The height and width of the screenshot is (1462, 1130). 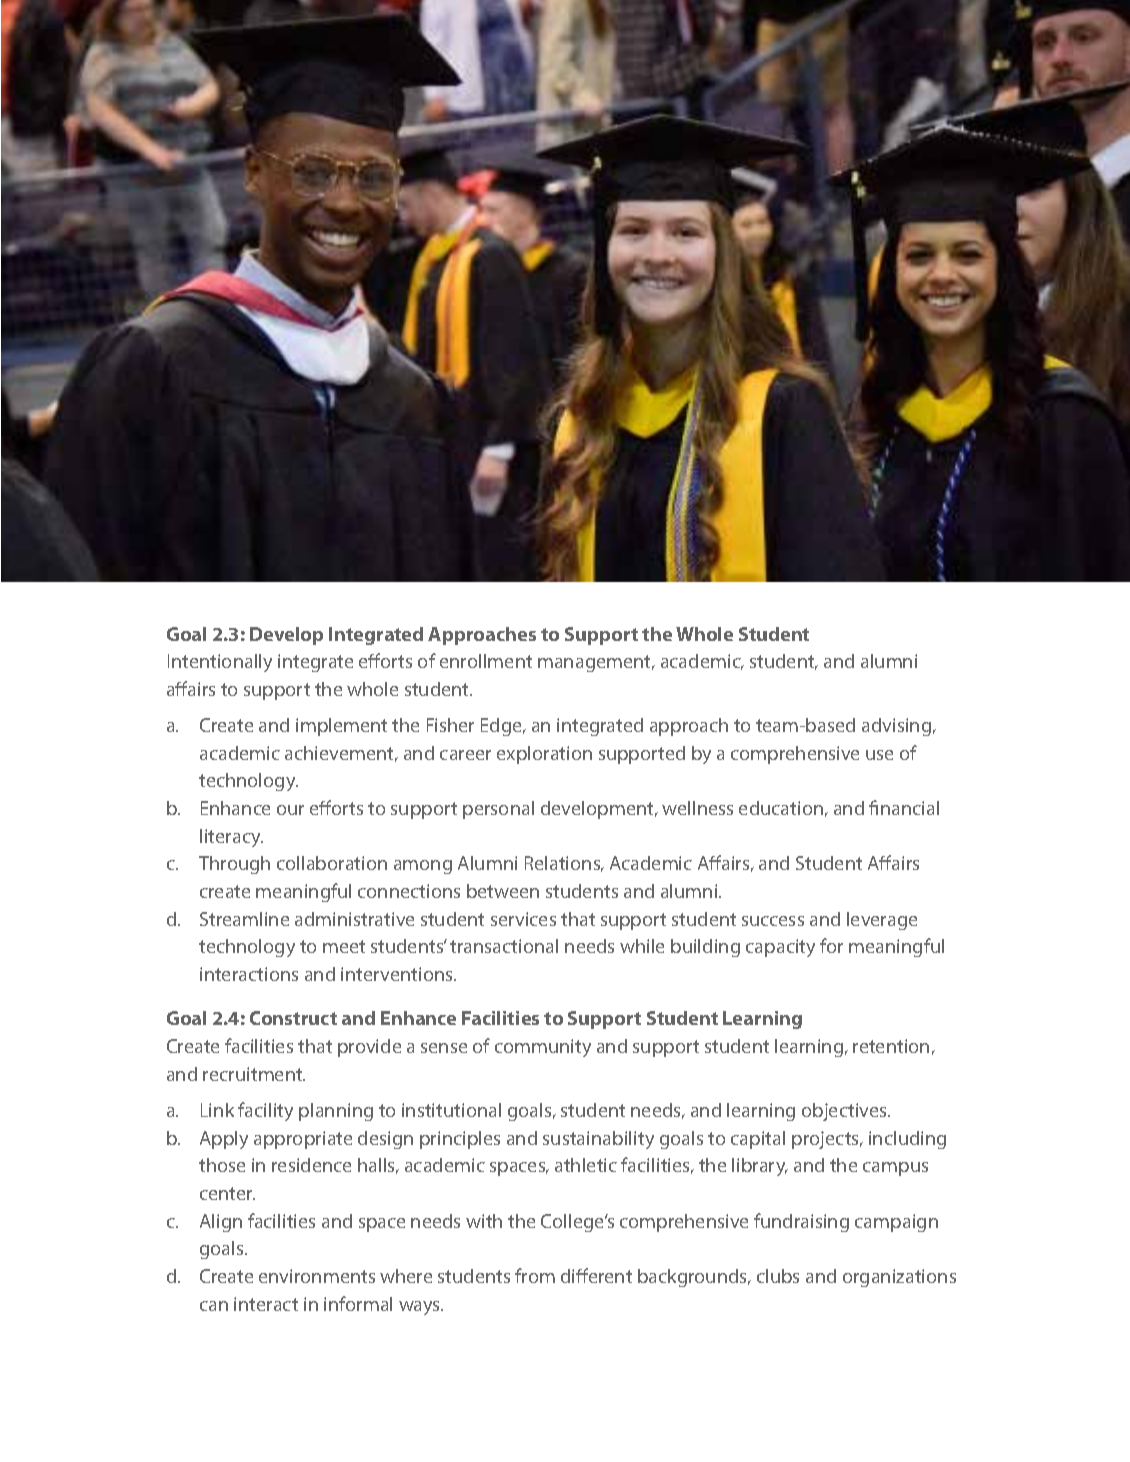 I want to click on recruitment, so click(x=254, y=1074).
